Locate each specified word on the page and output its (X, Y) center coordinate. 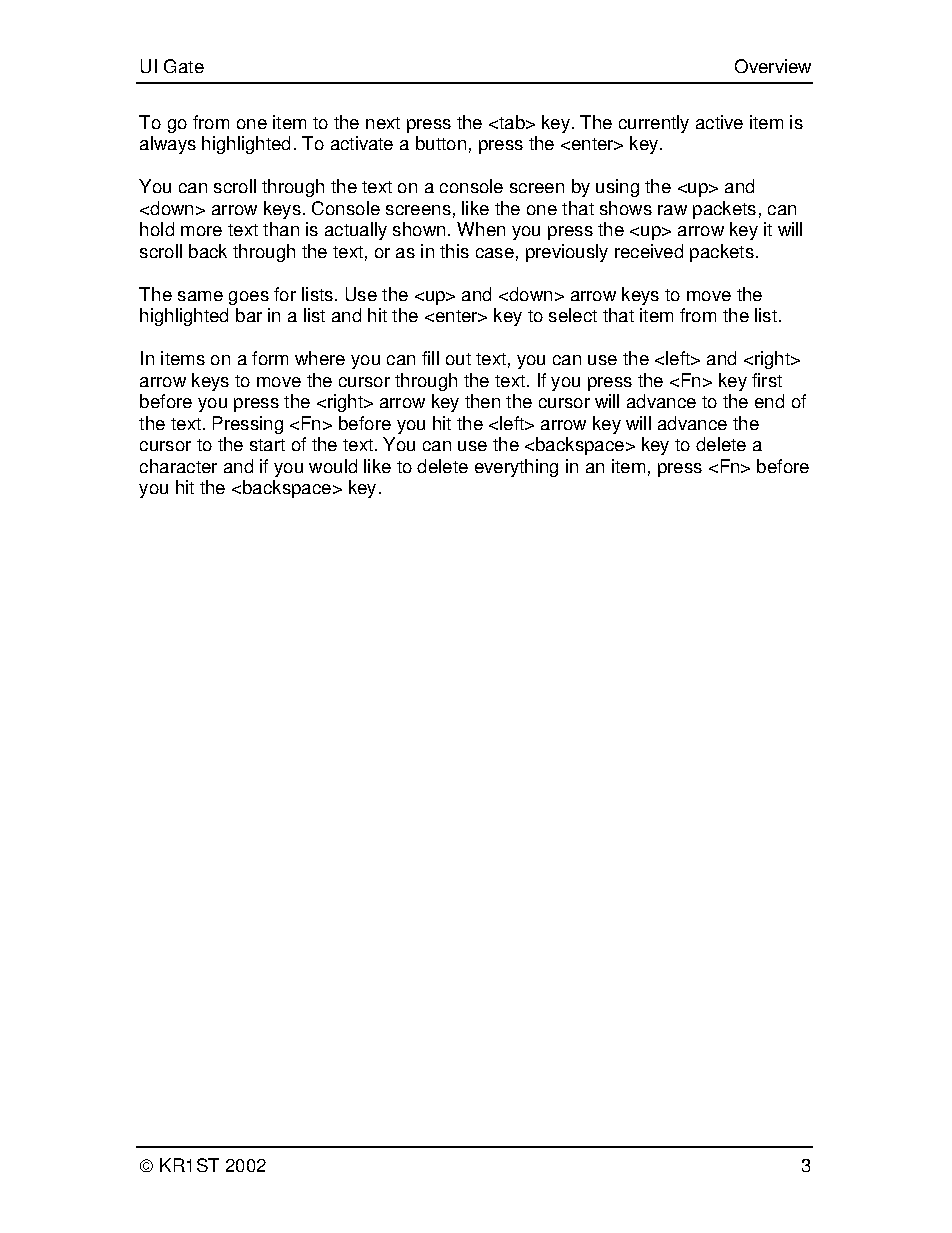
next (383, 123)
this (454, 251)
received (649, 251)
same (200, 296)
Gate (184, 66)
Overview (773, 66)
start (267, 445)
